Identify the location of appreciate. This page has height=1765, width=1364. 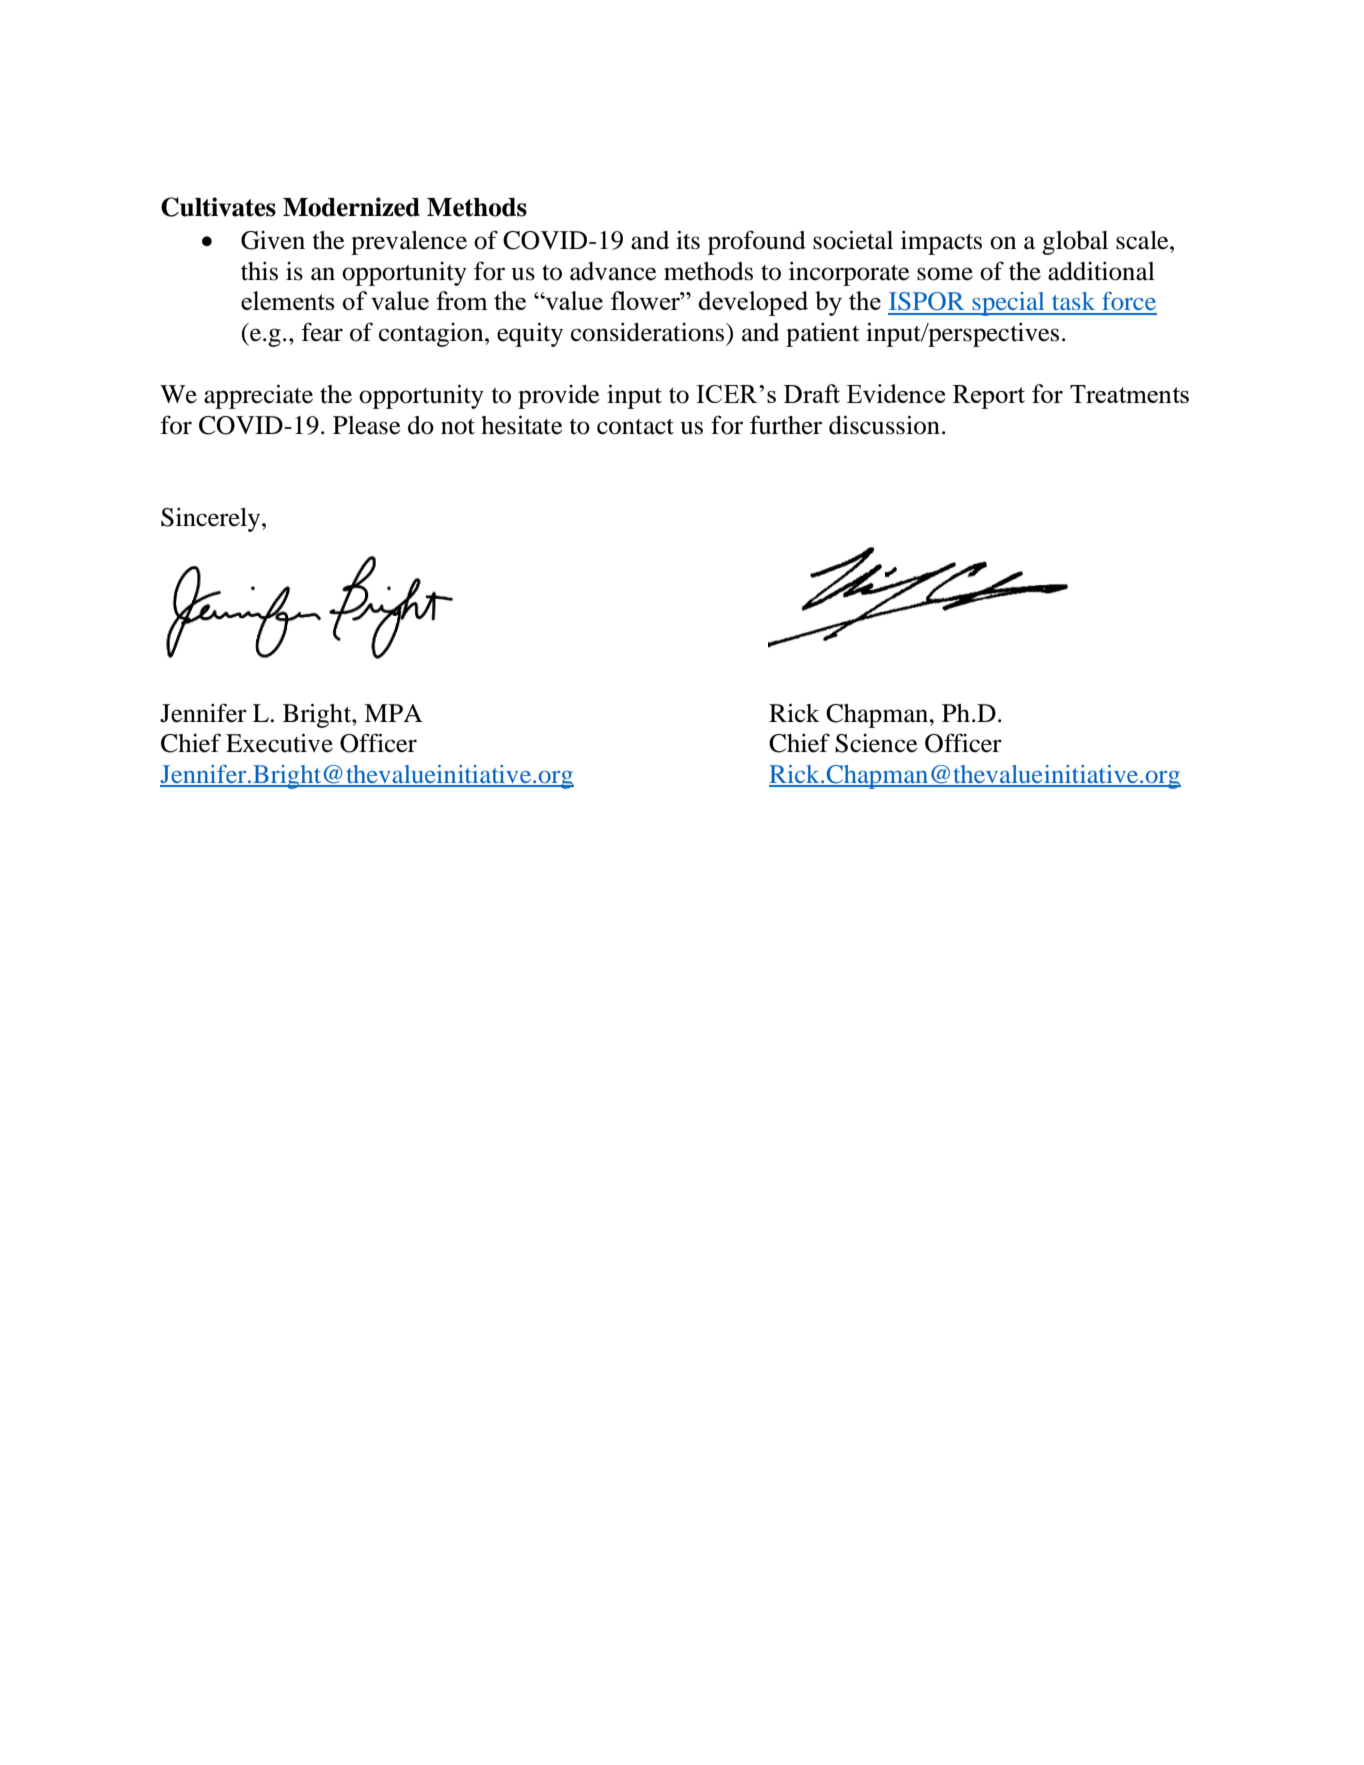
(258, 396).
